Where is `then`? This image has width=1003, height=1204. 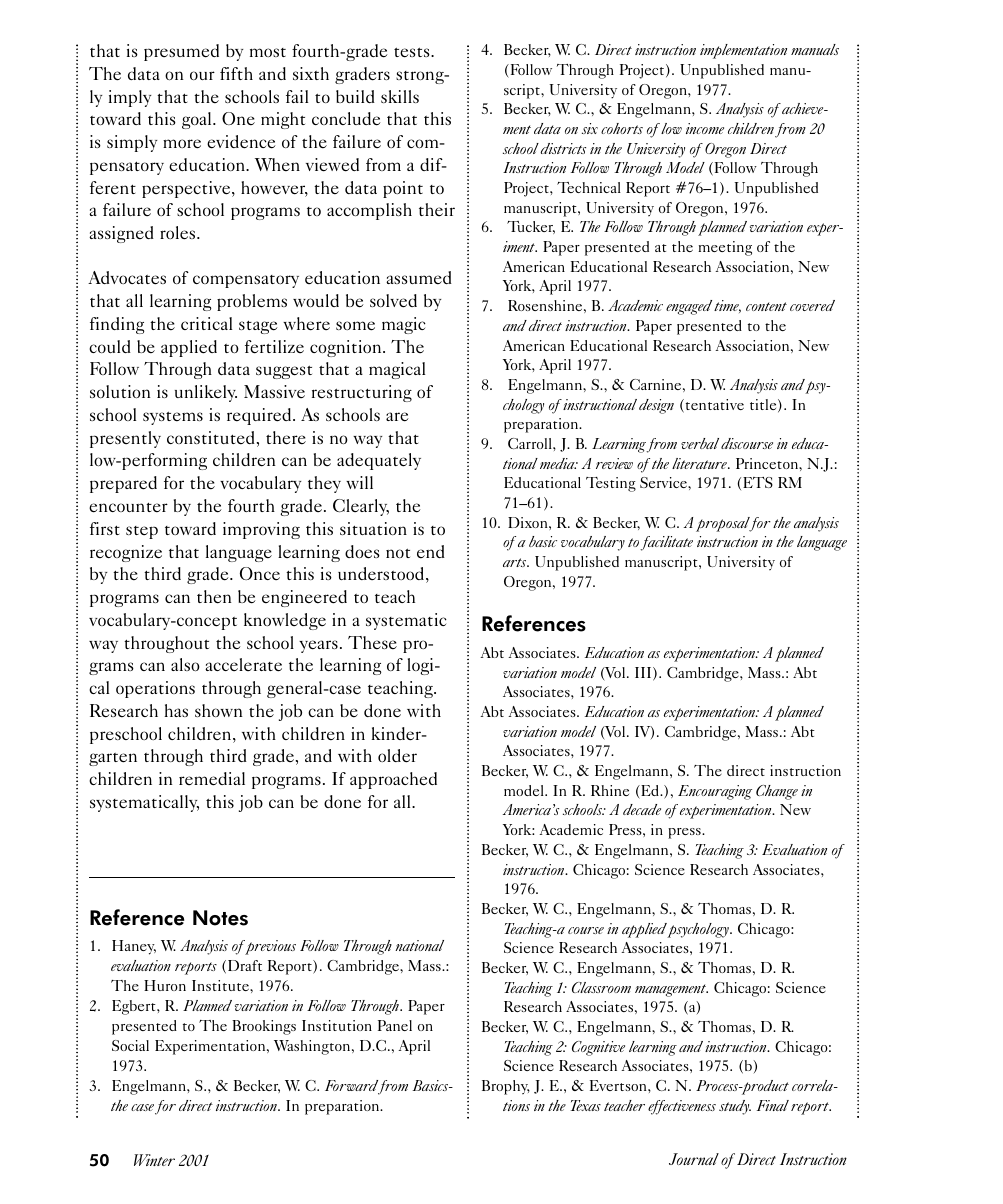
then is located at coordinates (214, 597).
